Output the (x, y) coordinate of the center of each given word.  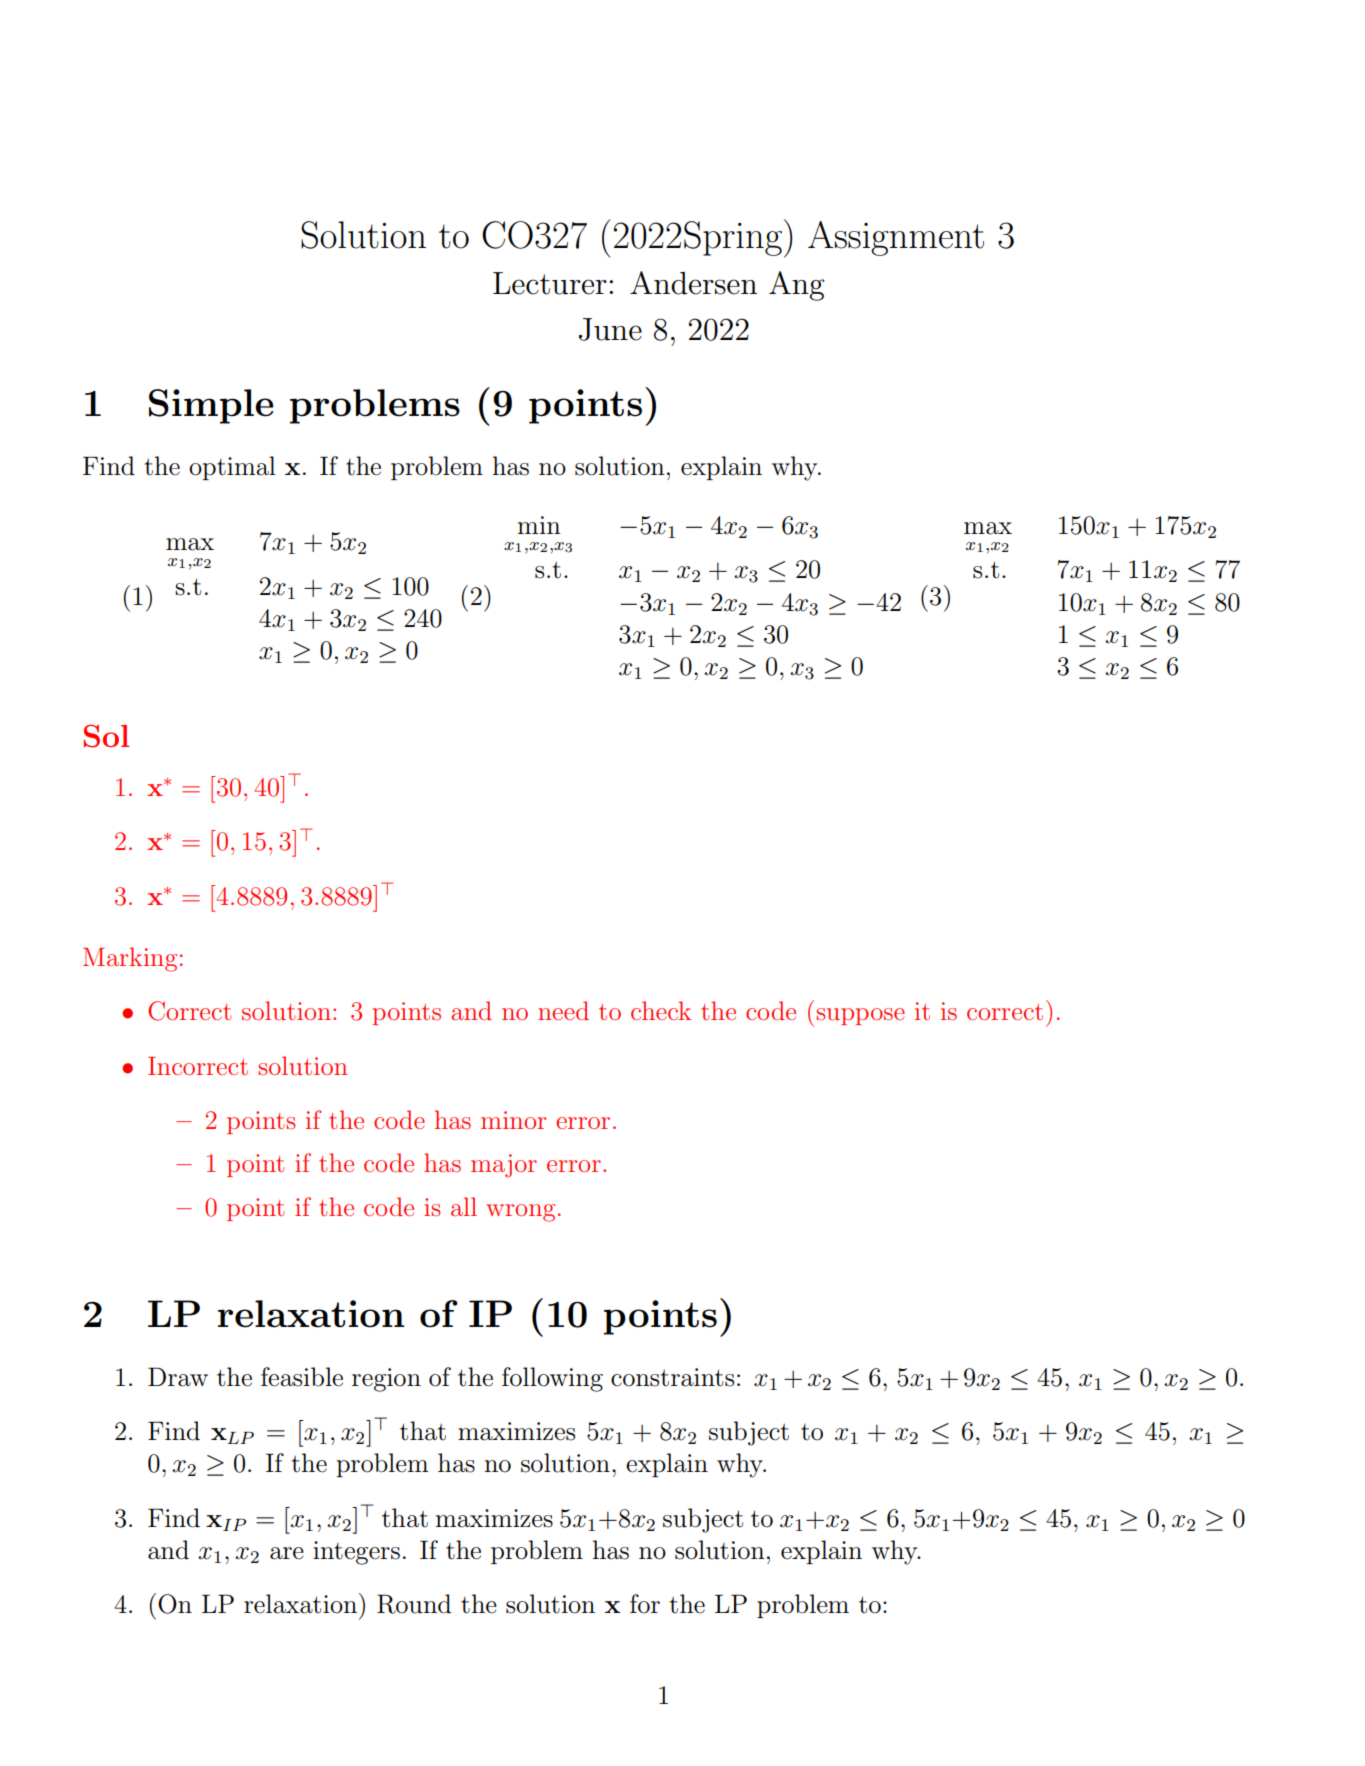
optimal (232, 468)
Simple (211, 406)
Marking (130, 959)
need (563, 1010)
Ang (796, 286)
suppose (860, 1016)
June (610, 329)
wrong (520, 1213)
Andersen (693, 283)
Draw (178, 1377)
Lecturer (550, 283)
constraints (672, 1377)
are (287, 1553)
